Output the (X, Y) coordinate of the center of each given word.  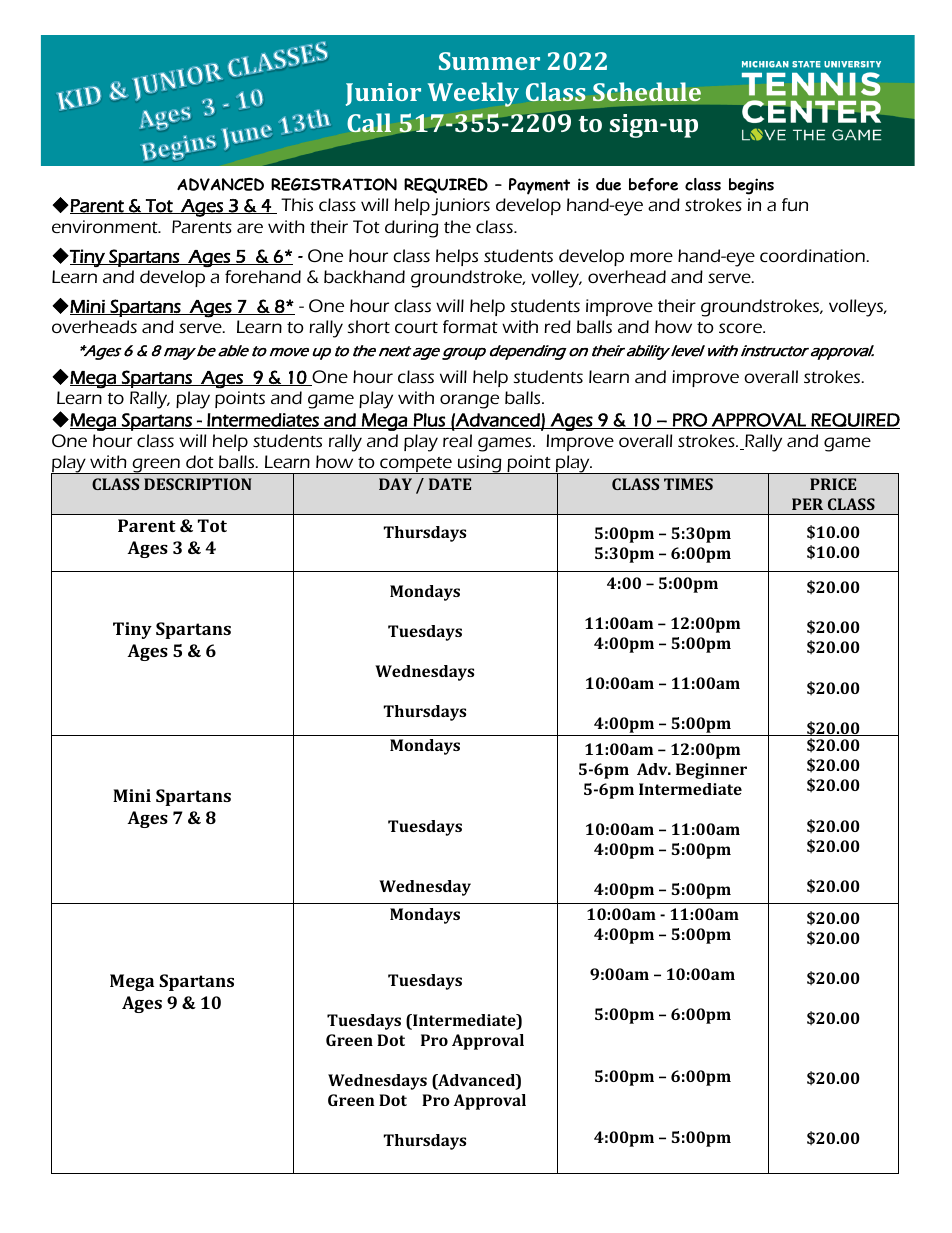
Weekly (473, 94)
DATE (450, 484)
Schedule (647, 91)
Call (369, 122)
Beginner (711, 771)
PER (807, 504)
